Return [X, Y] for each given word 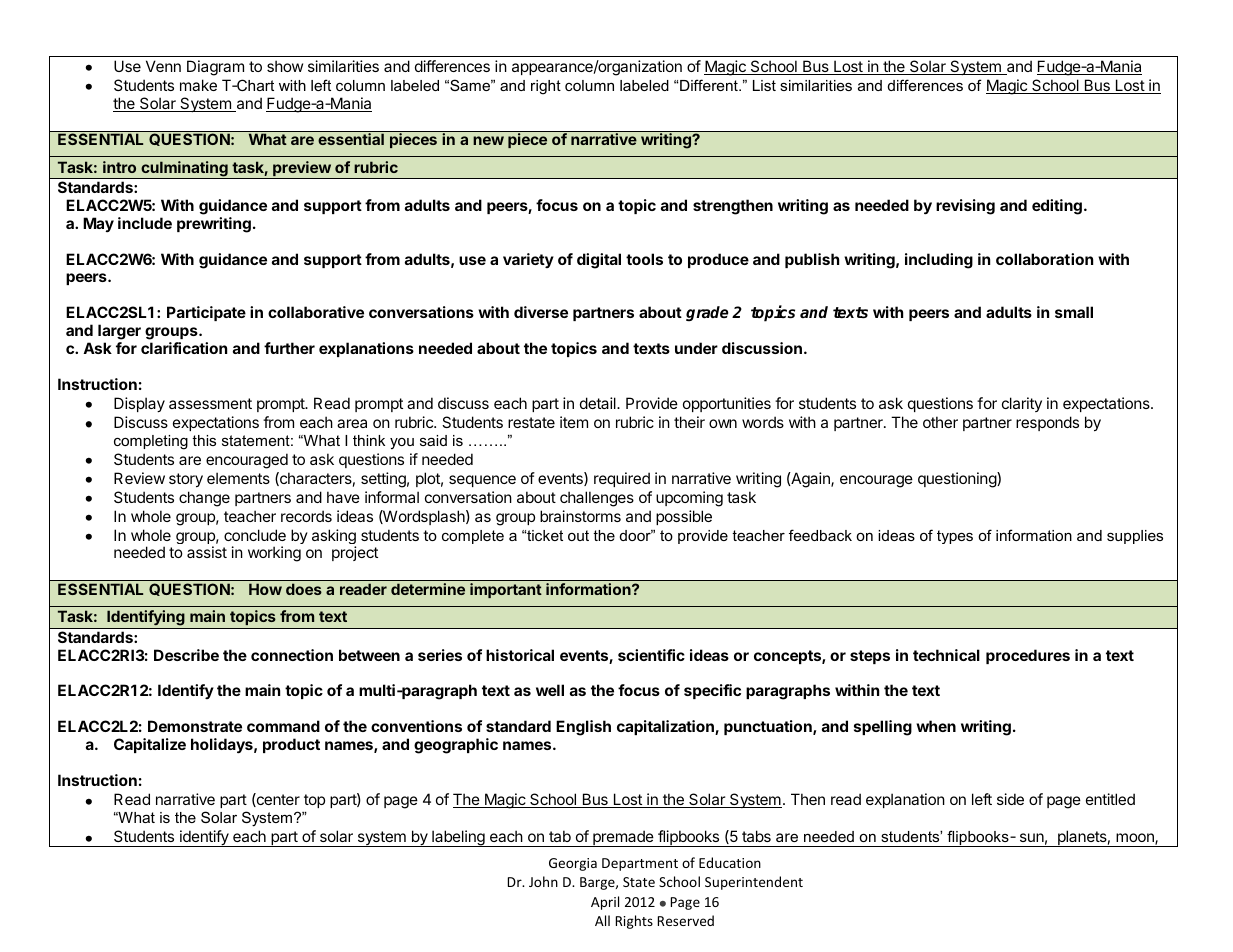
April [605, 903]
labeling [458, 838]
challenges [597, 499]
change [204, 499]
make [198, 85]
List [764, 85]
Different [710, 85]
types [955, 537]
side [1010, 799]
